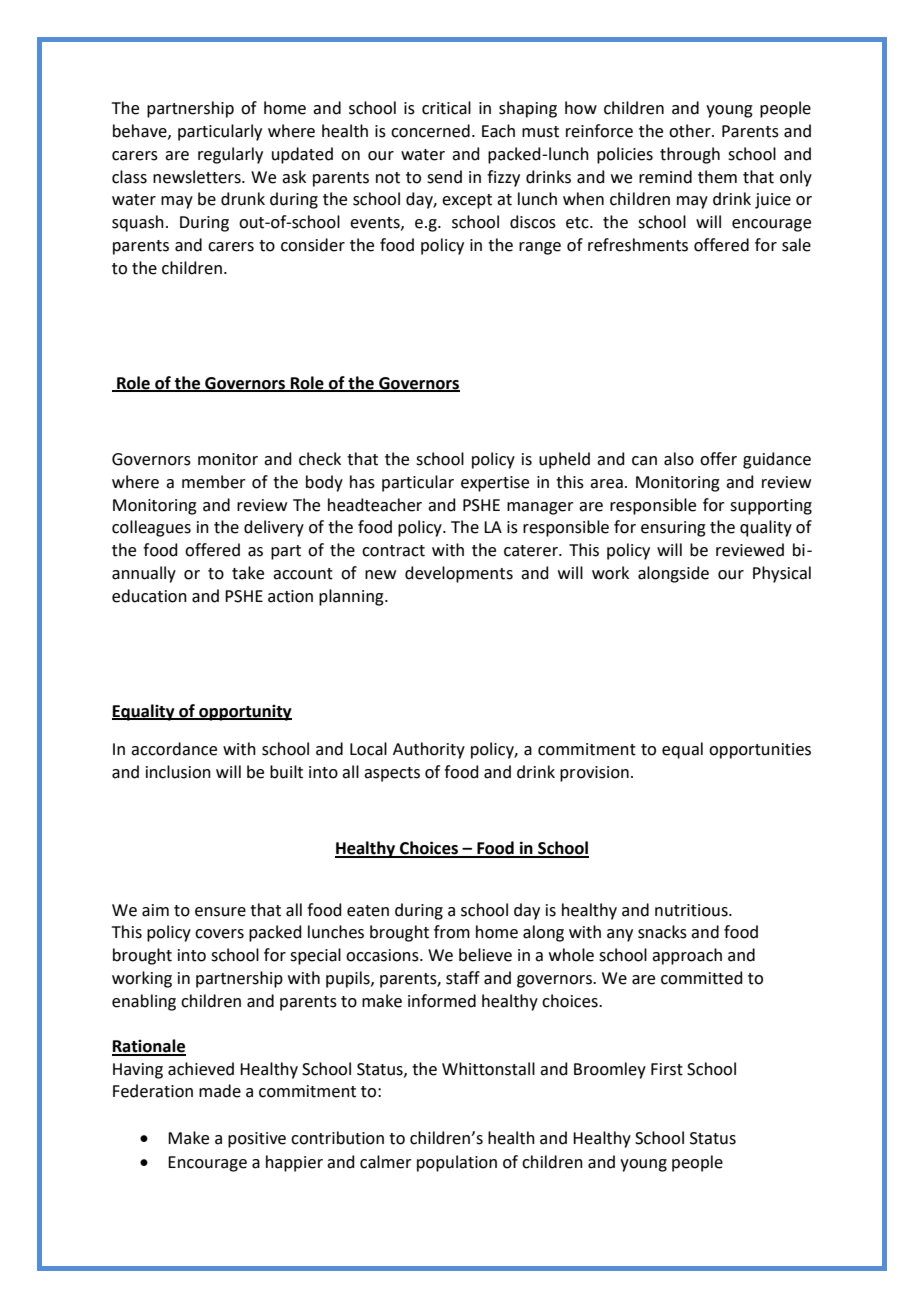 The width and height of the screenshot is (924, 1308). Describe the element at coordinates (679, 459) in the screenshot. I see `also` at that location.
